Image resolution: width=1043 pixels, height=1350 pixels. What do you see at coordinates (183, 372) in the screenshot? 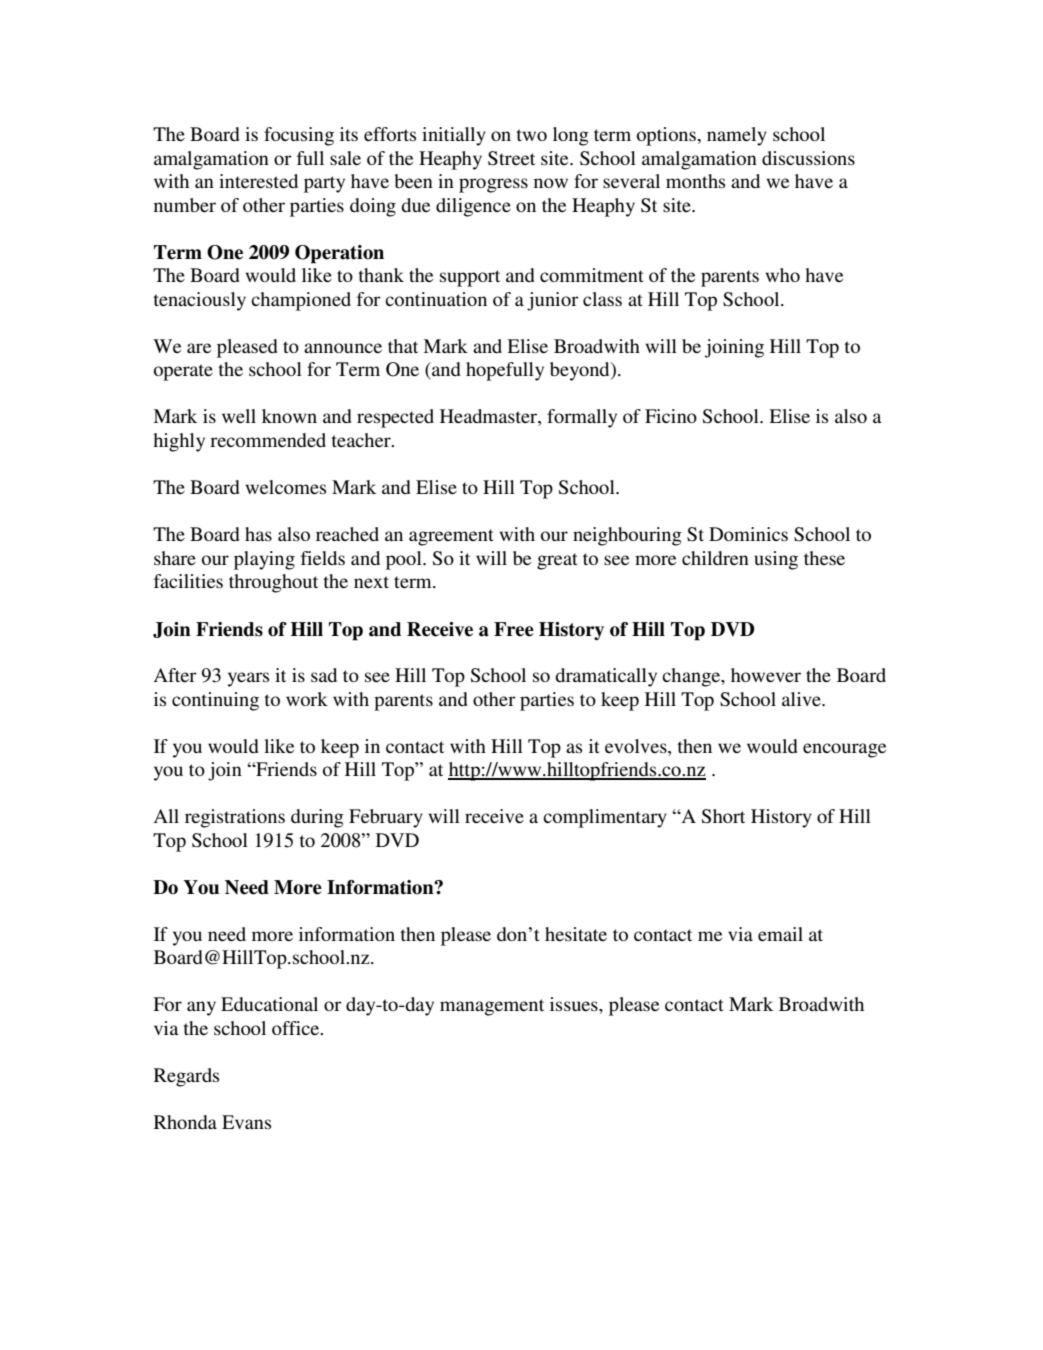
I see `operate` at bounding box center [183, 372].
